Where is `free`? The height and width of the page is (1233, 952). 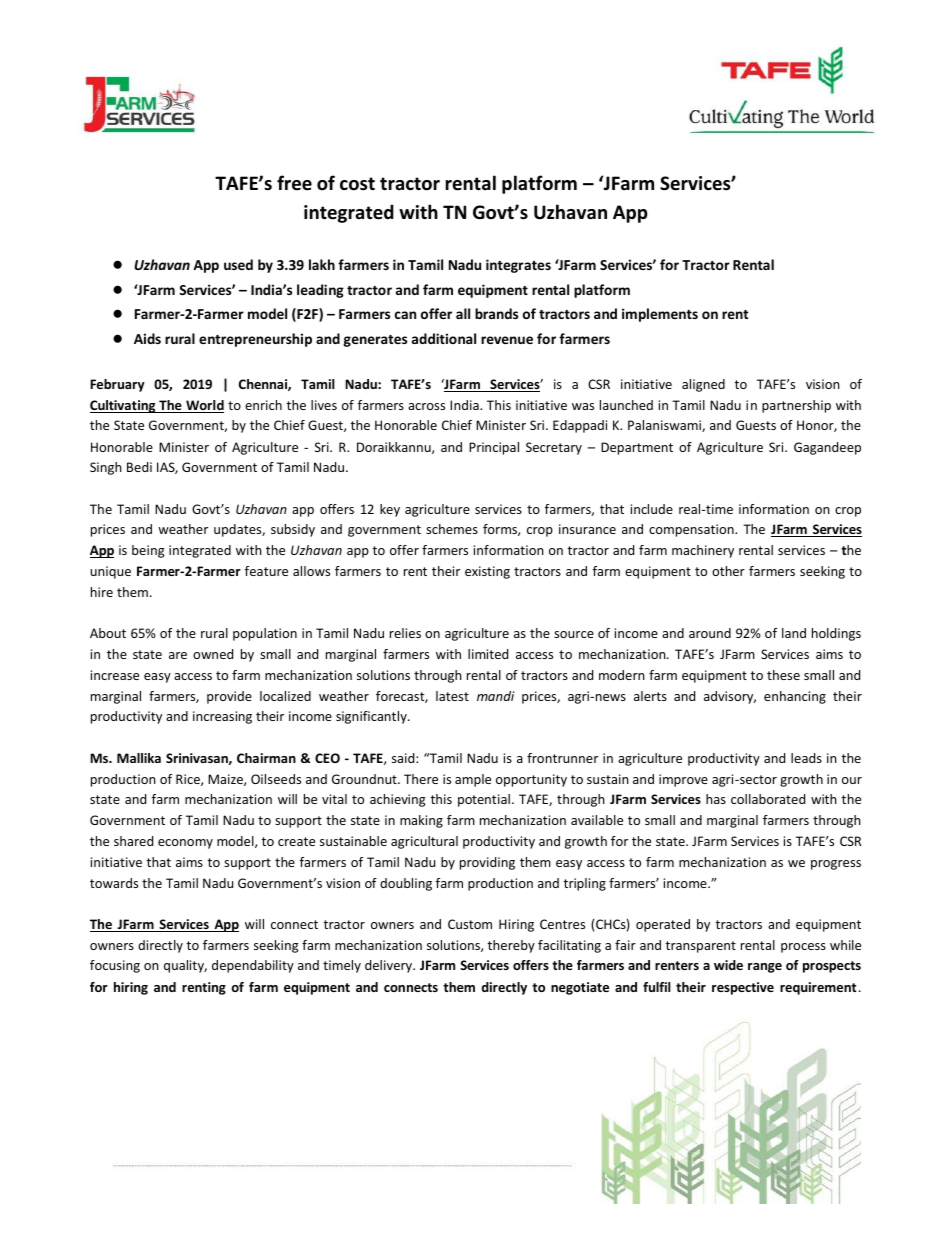 free is located at coordinates (294, 183).
